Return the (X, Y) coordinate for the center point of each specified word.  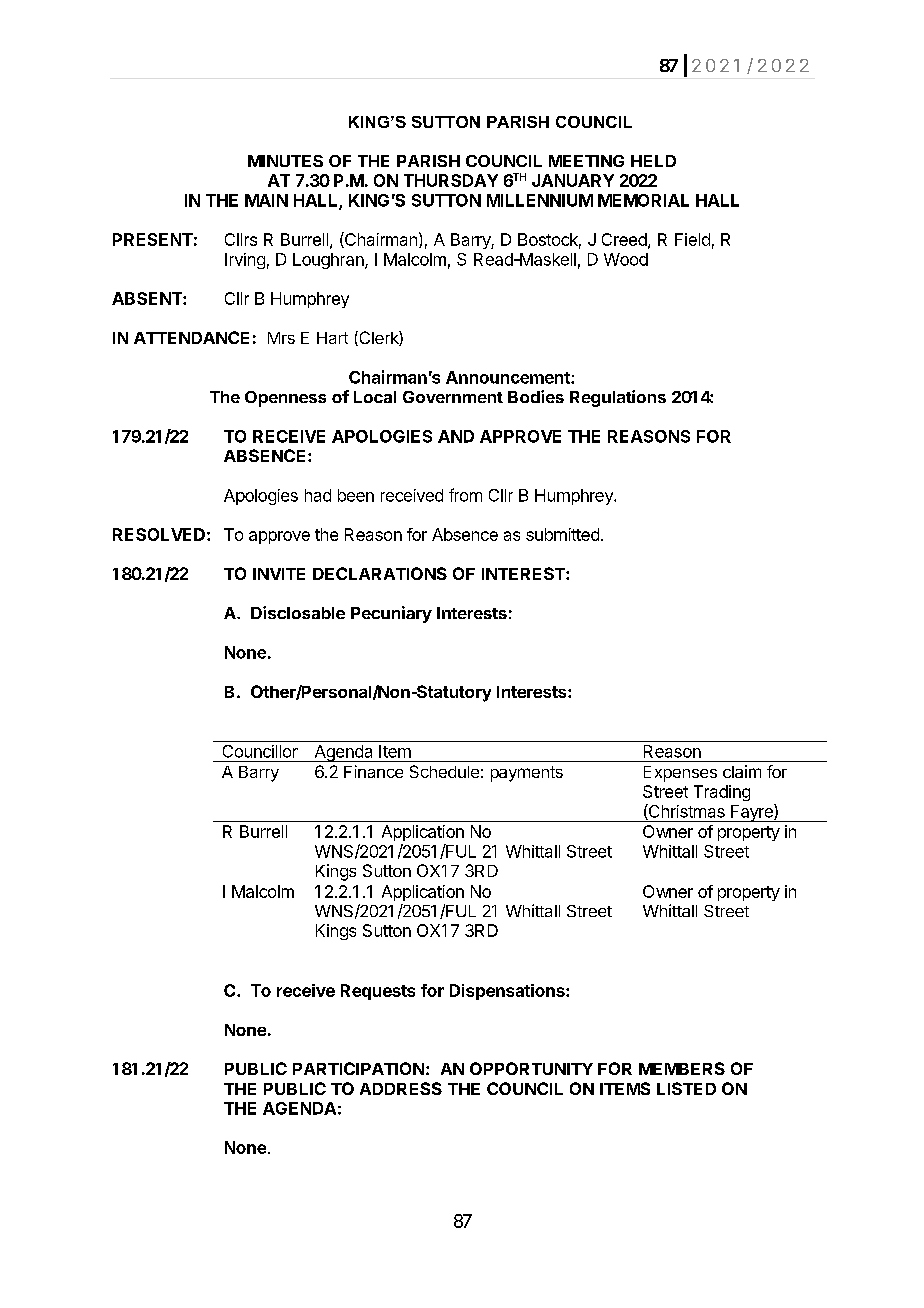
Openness (285, 399)
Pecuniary (391, 614)
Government (453, 397)
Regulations (618, 398)
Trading (722, 793)
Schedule (444, 771)
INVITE (279, 574)
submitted (562, 534)
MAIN (266, 200)
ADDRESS (401, 1088)
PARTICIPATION (358, 1068)
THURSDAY (451, 180)
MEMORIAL (643, 200)
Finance (373, 771)
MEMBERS (682, 1068)
